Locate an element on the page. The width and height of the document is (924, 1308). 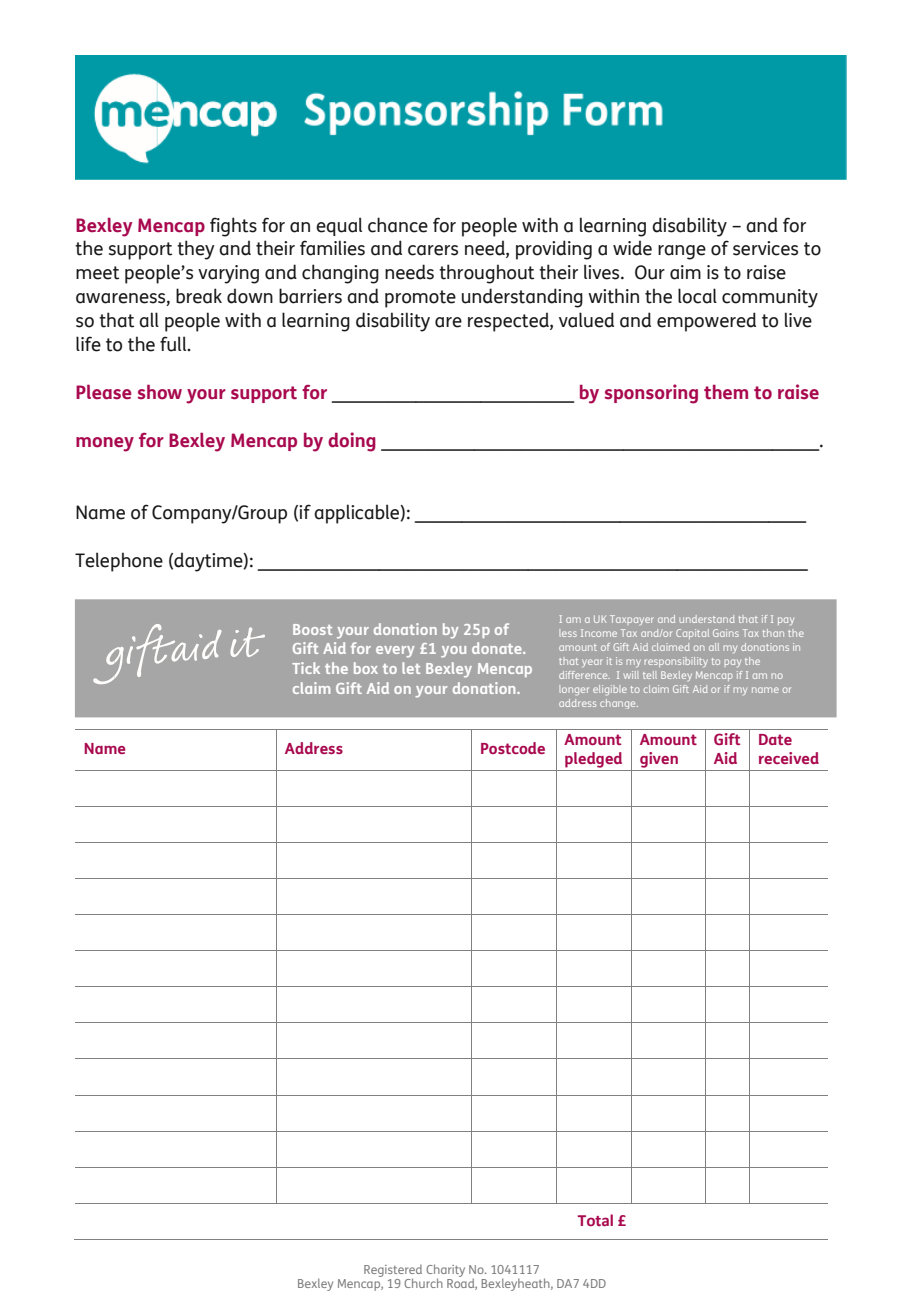
Registered is located at coordinates (393, 1271).
